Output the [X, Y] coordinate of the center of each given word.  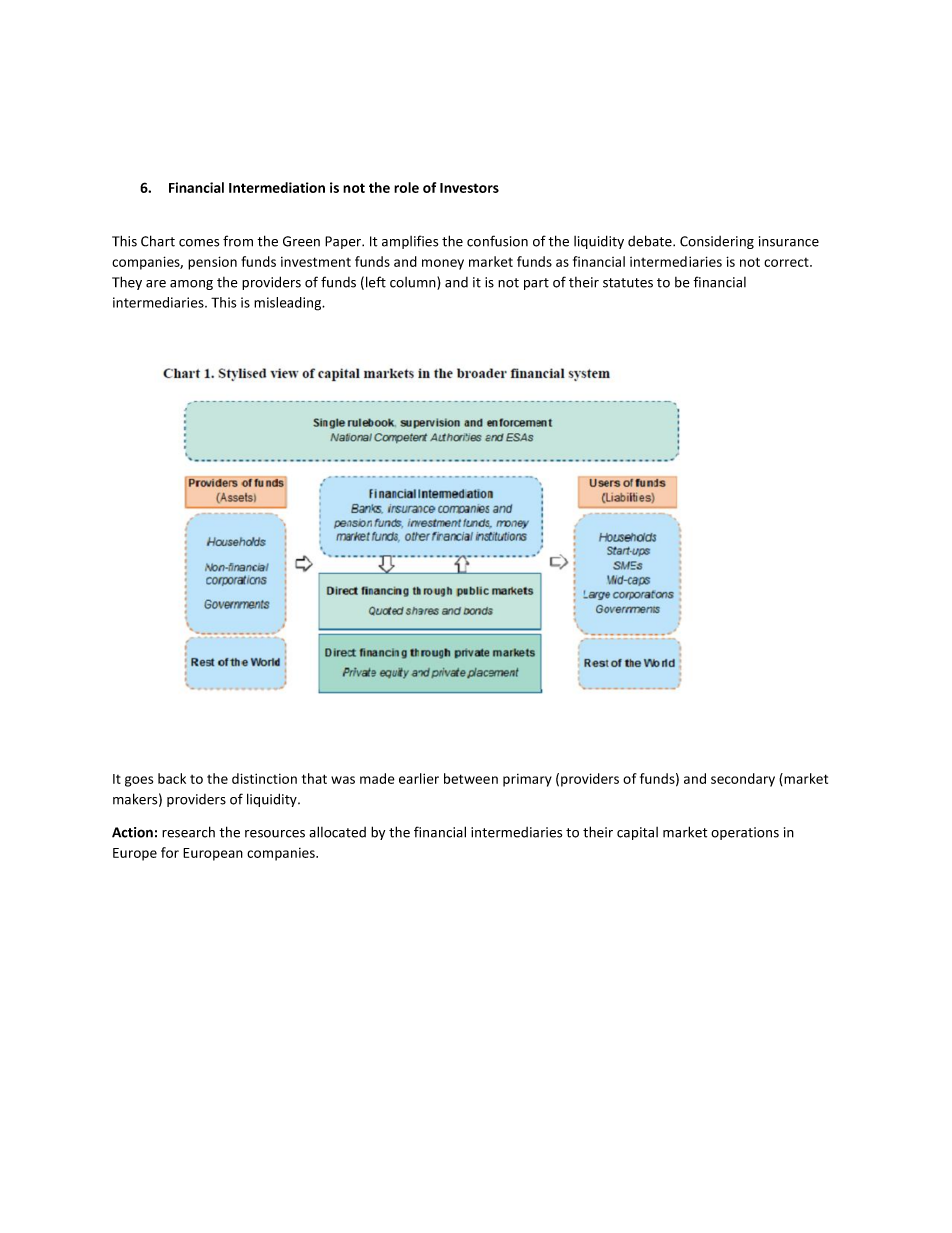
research [188, 832]
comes [199, 243]
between [471, 778]
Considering [717, 242]
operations [745, 833]
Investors [469, 188]
